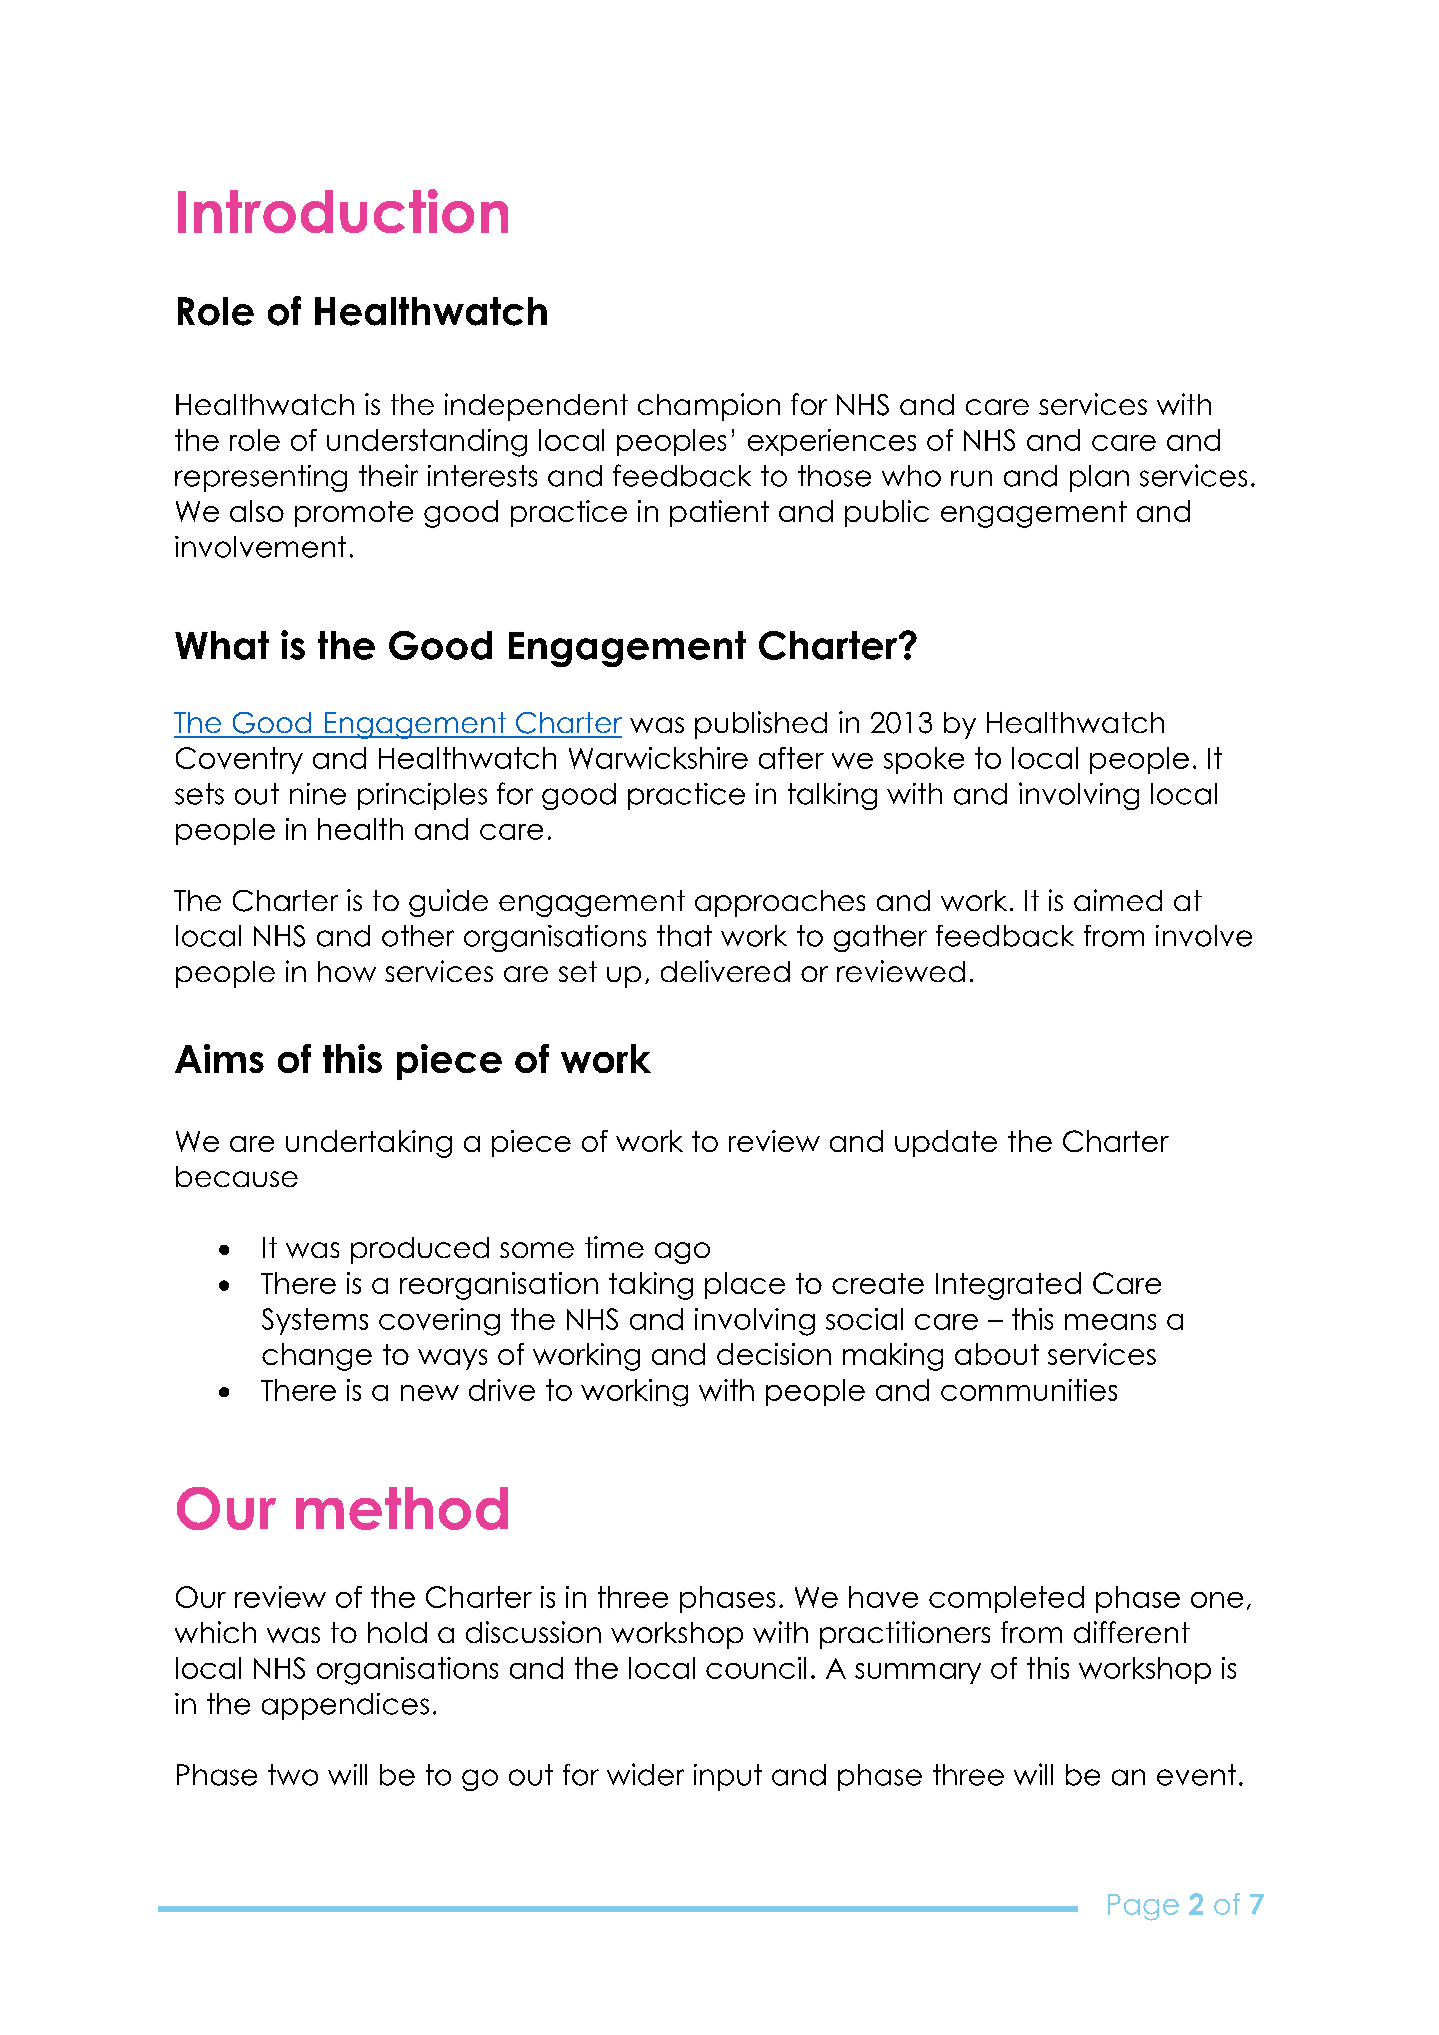 The height and width of the screenshot is (2035, 1439). I want to click on two, so click(293, 1775).
